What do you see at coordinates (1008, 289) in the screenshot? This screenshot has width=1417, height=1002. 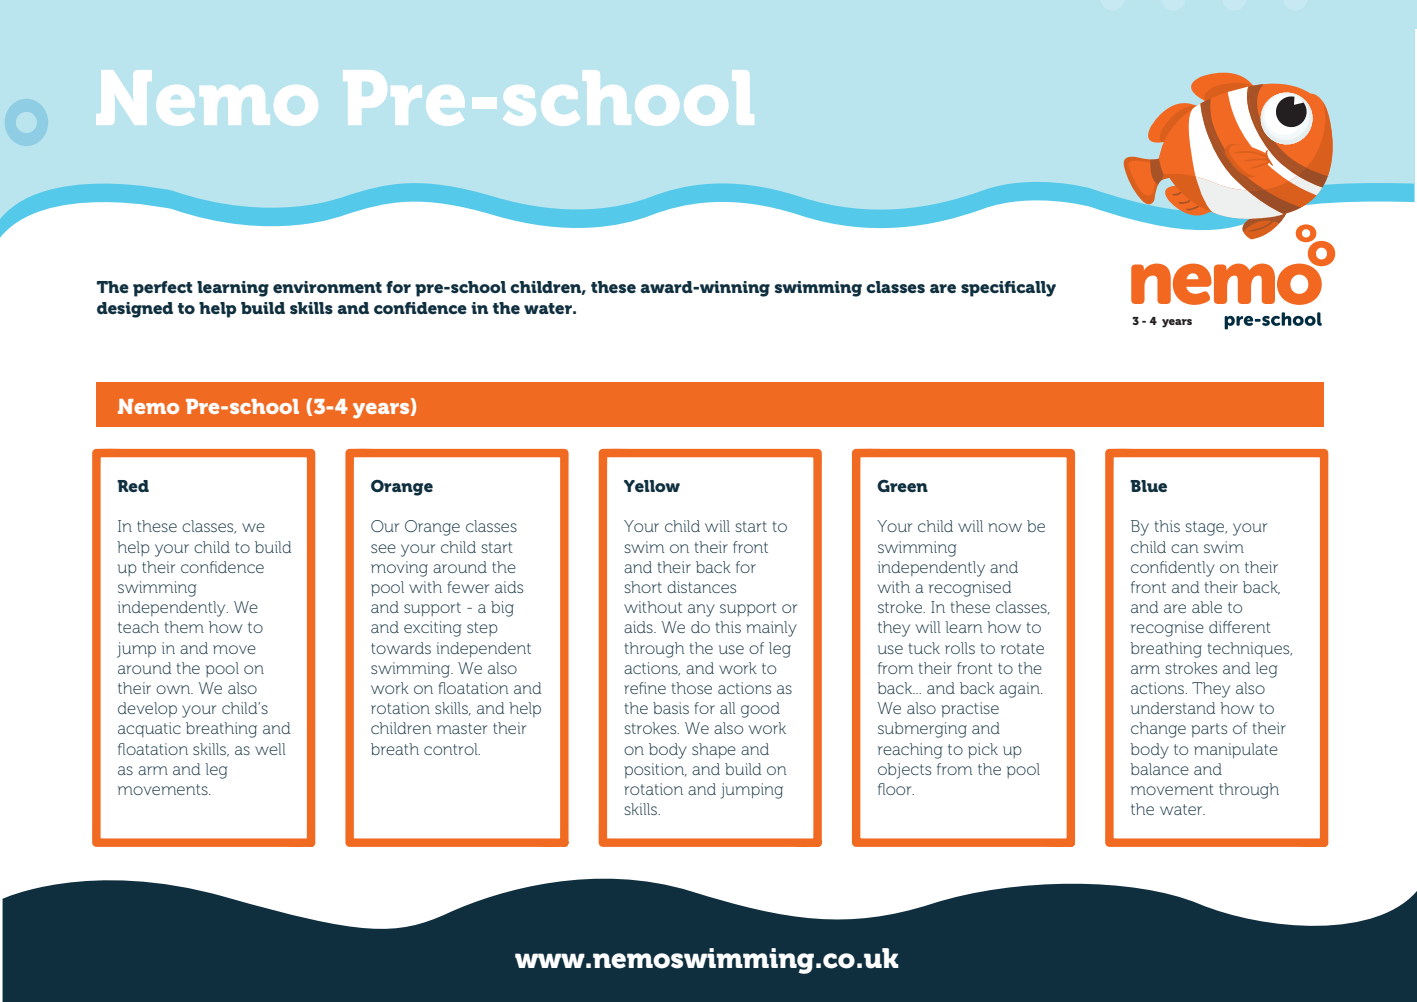 I see `specifically` at bounding box center [1008, 289].
